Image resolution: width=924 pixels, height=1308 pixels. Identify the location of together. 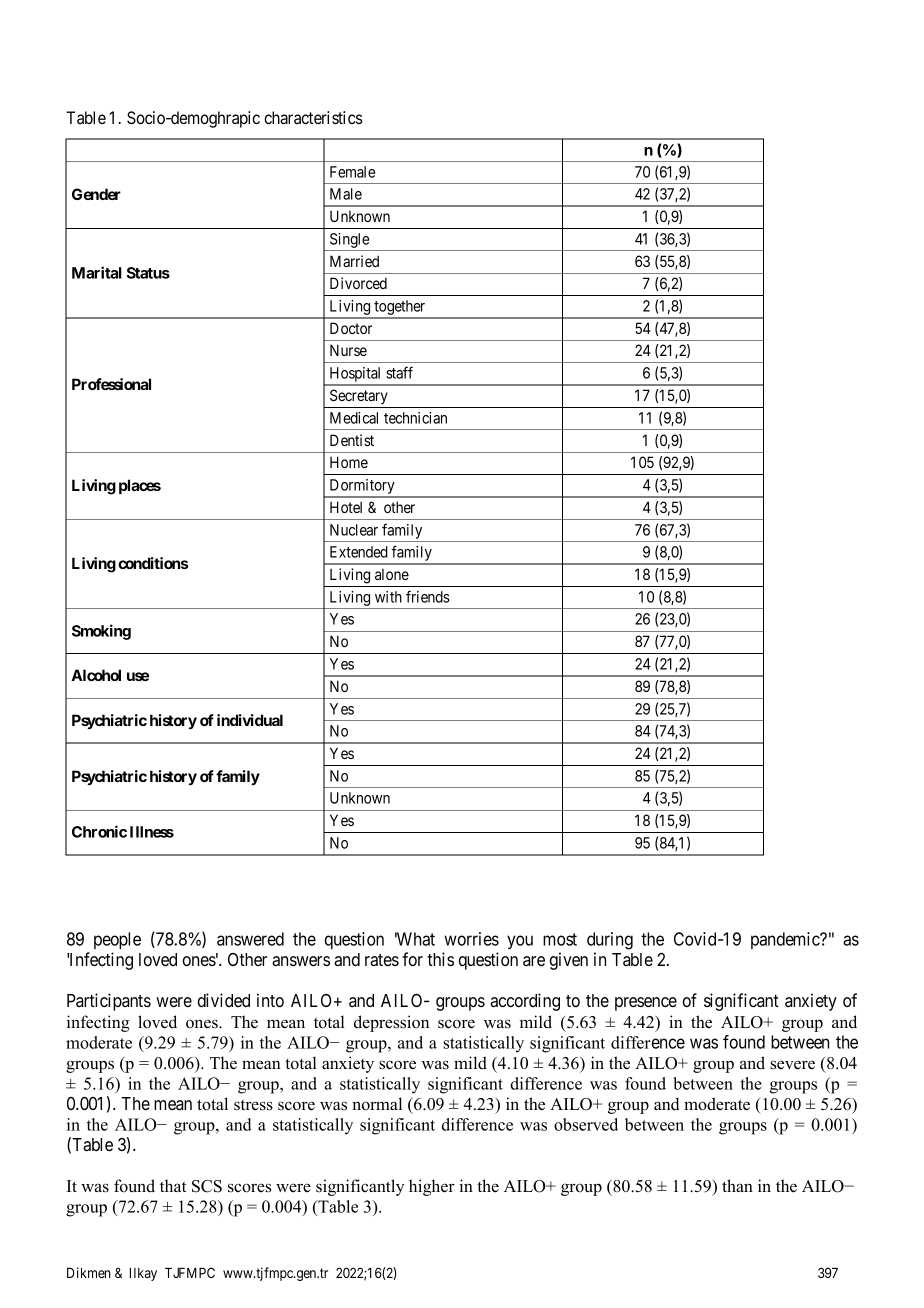
(400, 309).
